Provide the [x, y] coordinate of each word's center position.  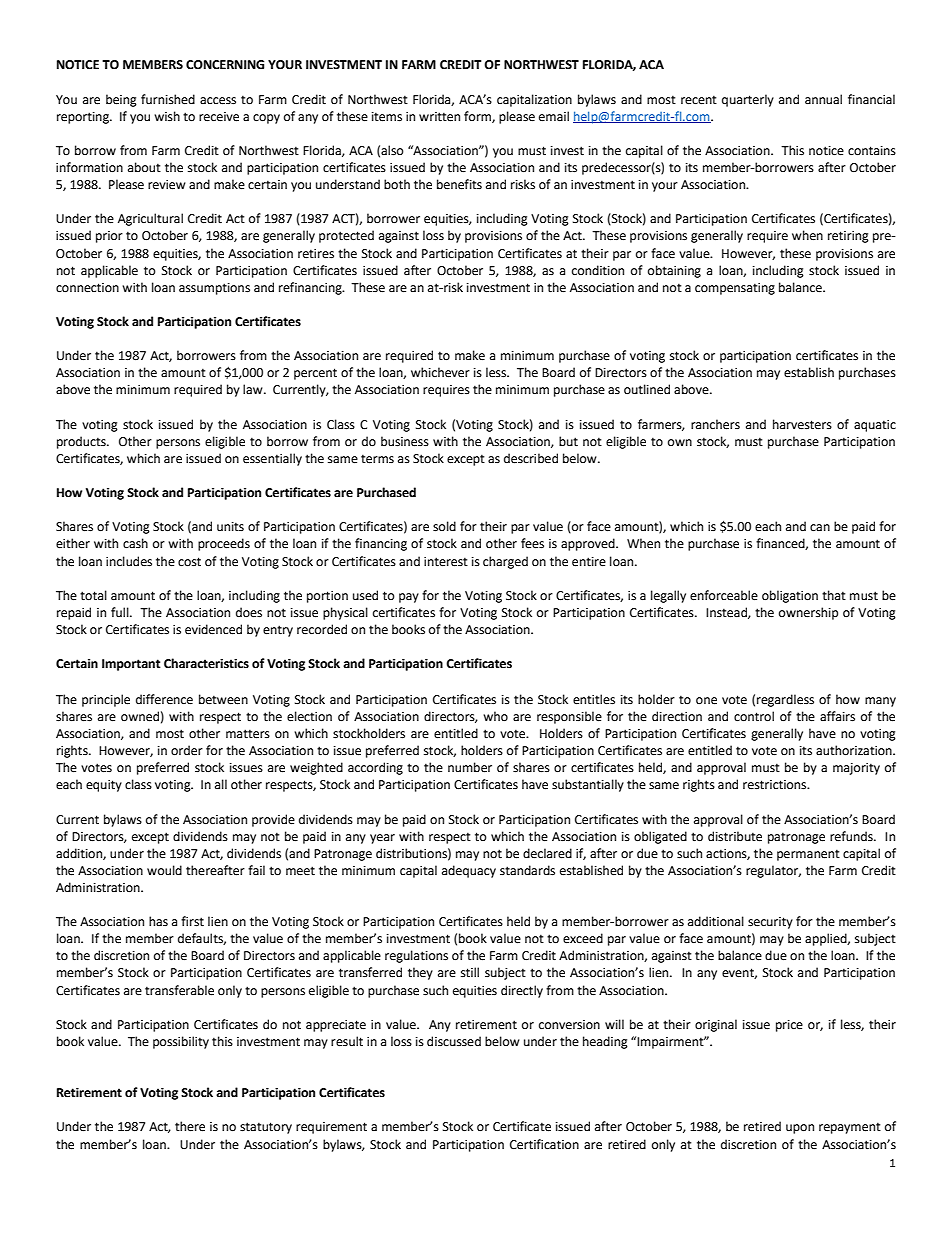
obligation [790, 596]
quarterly [748, 100]
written [439, 117]
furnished [168, 99]
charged [505, 562]
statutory [266, 1128]
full [121, 612]
